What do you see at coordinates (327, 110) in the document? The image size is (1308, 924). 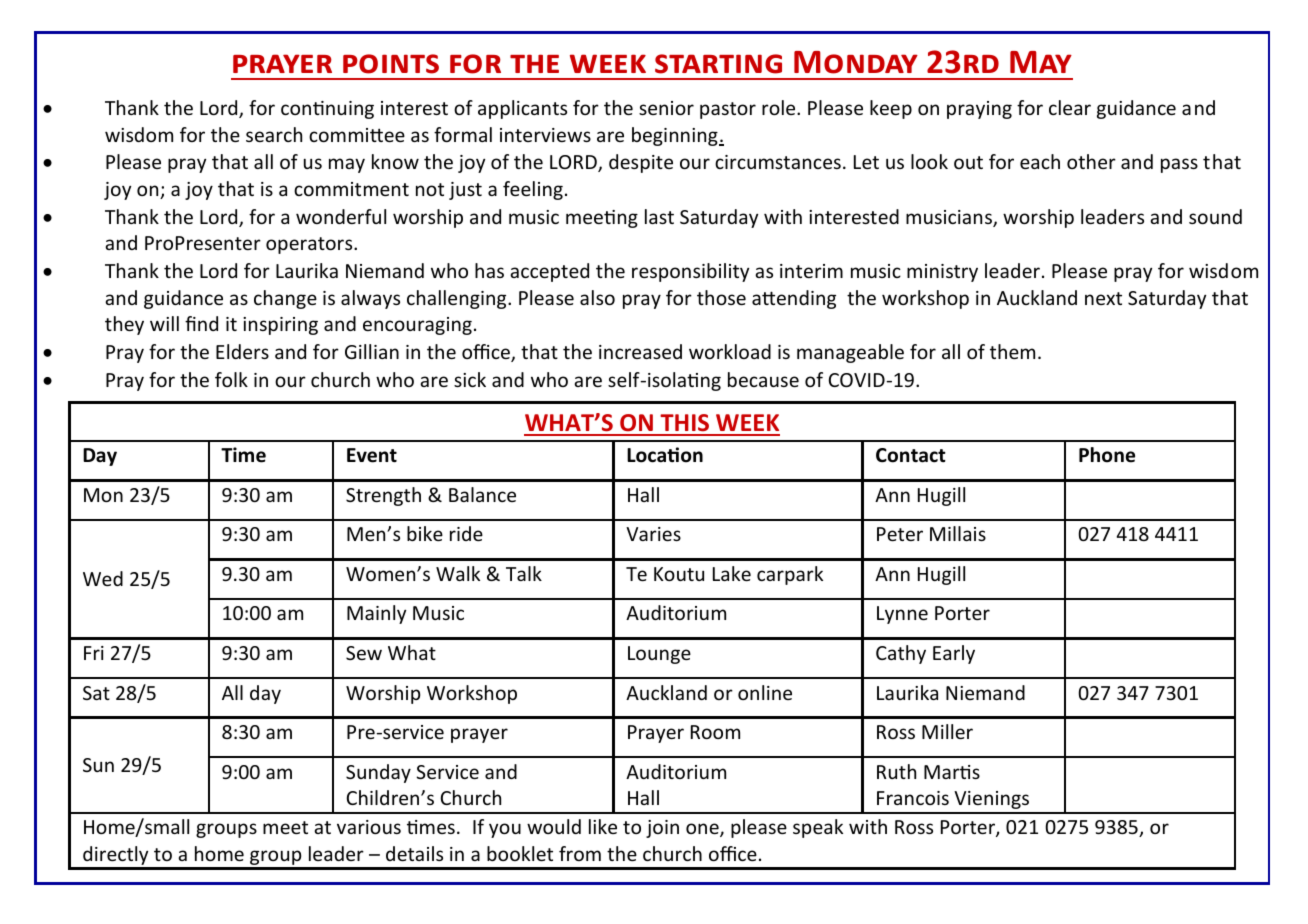 I see `continuing` at bounding box center [327, 110].
